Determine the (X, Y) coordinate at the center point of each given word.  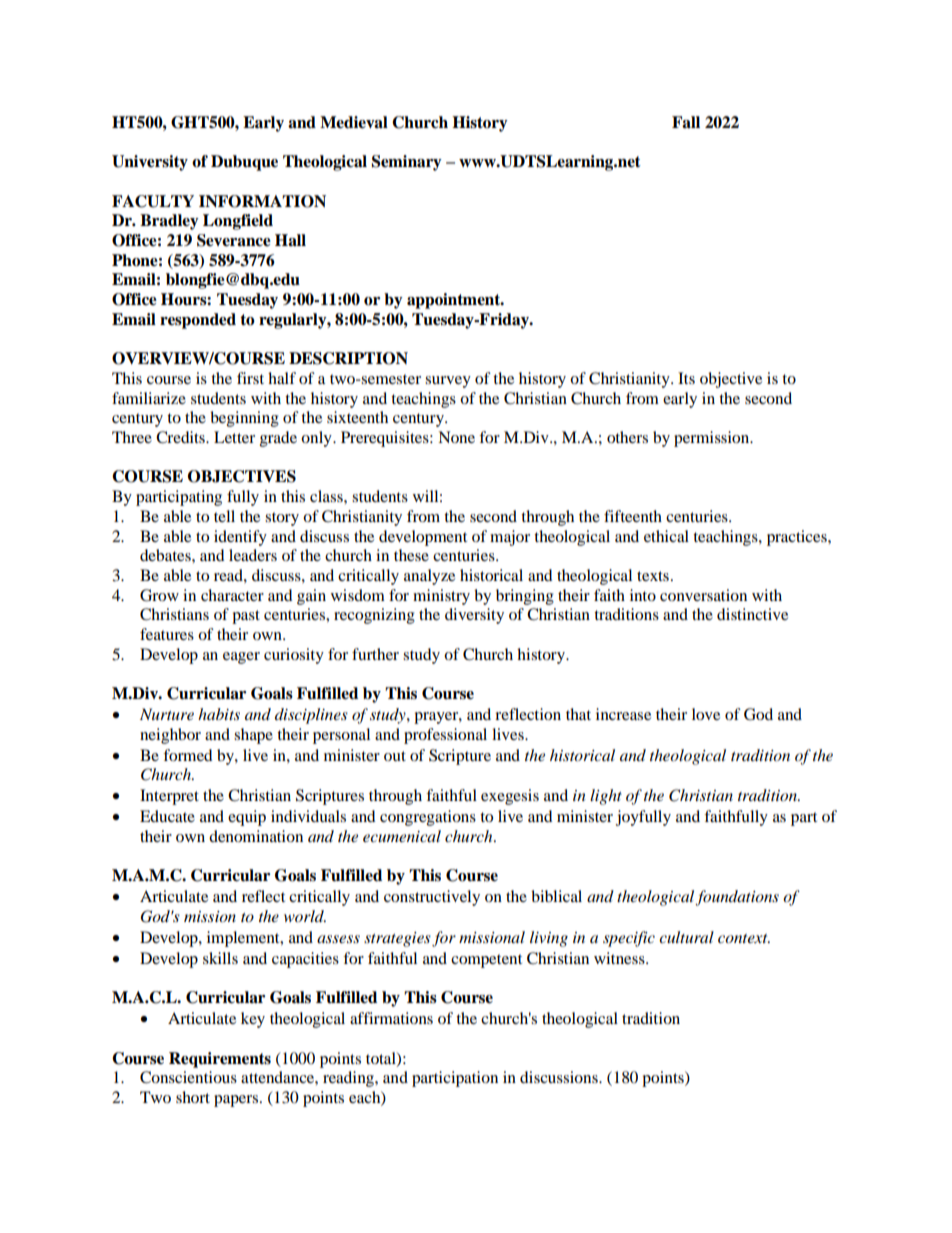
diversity (474, 616)
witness (620, 958)
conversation (703, 595)
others (627, 437)
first (250, 378)
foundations (737, 898)
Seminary (407, 163)
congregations (428, 818)
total (382, 1059)
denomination (256, 836)
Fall (686, 122)
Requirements (220, 1060)
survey (448, 382)
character (232, 595)
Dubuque (244, 163)
